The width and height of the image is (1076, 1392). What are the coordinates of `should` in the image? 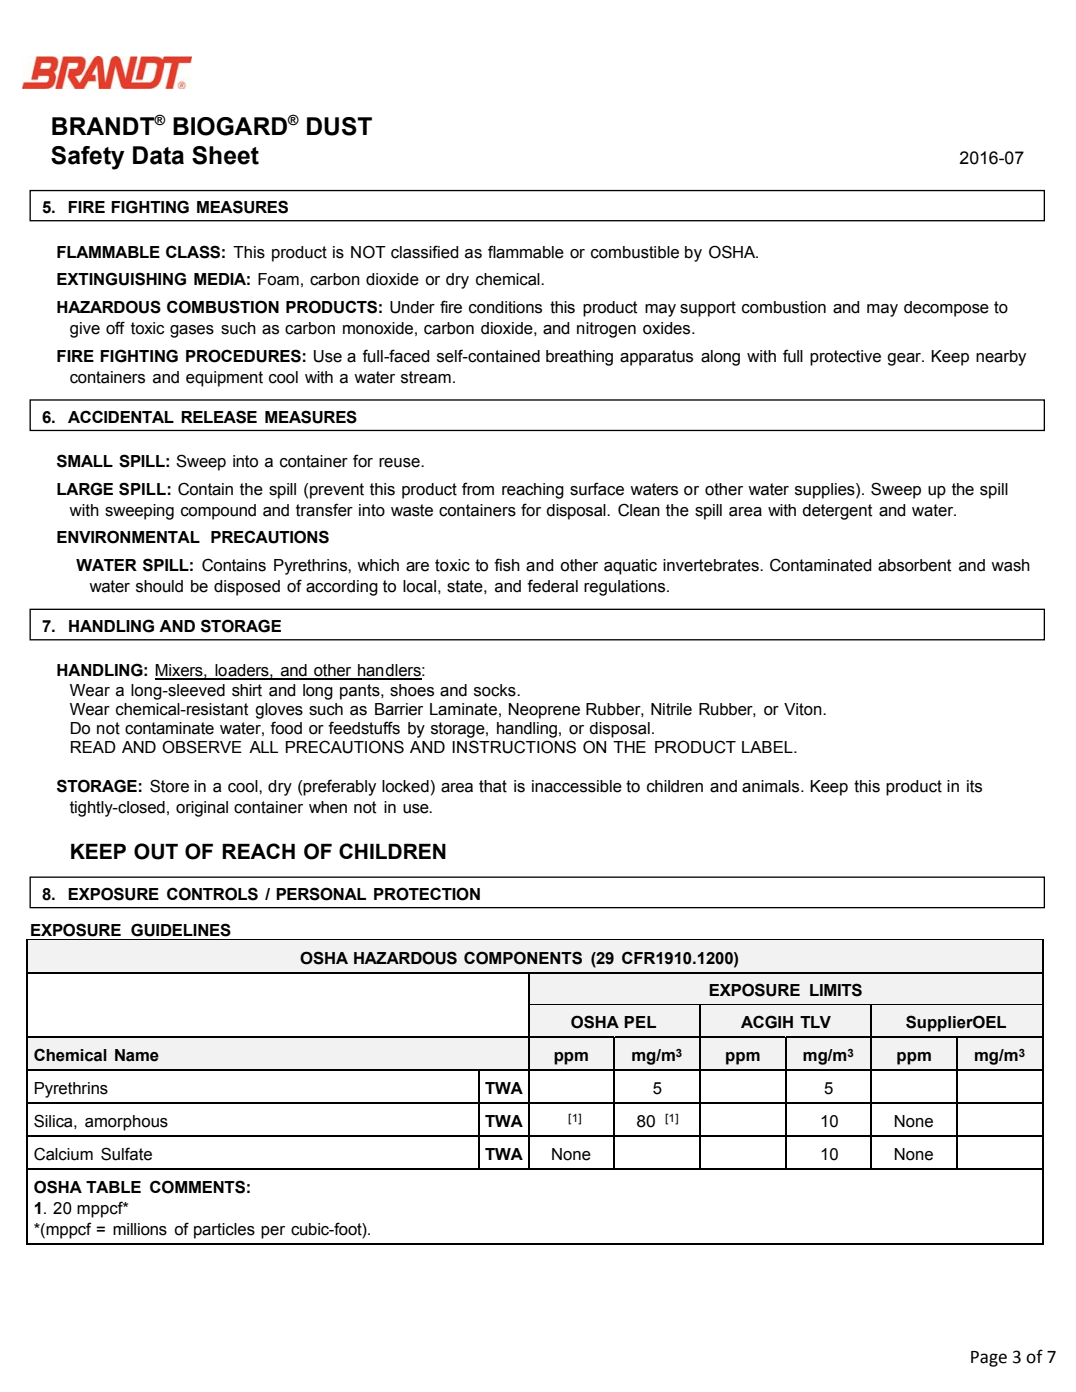 It's located at (159, 586).
